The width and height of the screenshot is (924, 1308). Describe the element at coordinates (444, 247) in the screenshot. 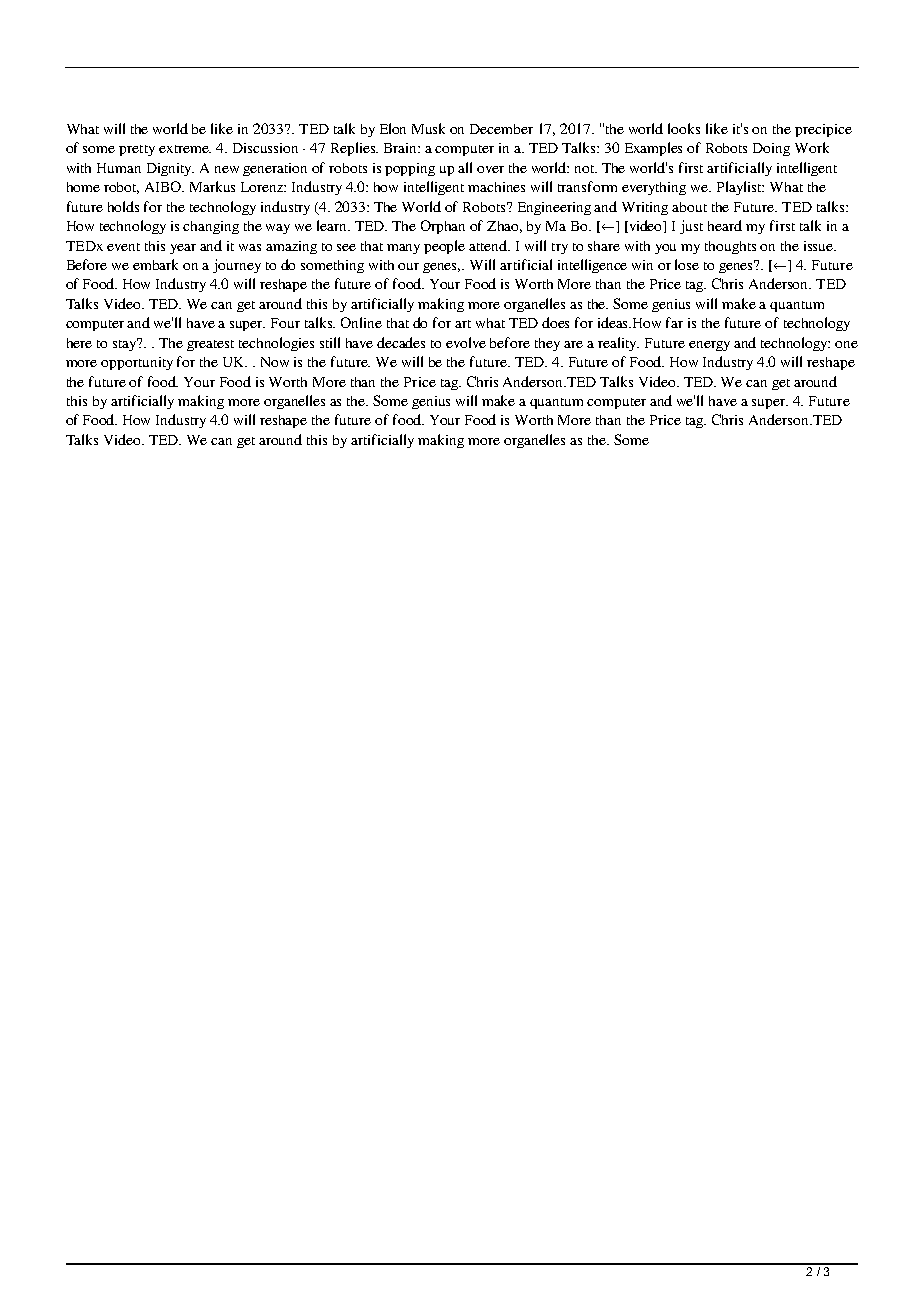

I see `people` at that location.
